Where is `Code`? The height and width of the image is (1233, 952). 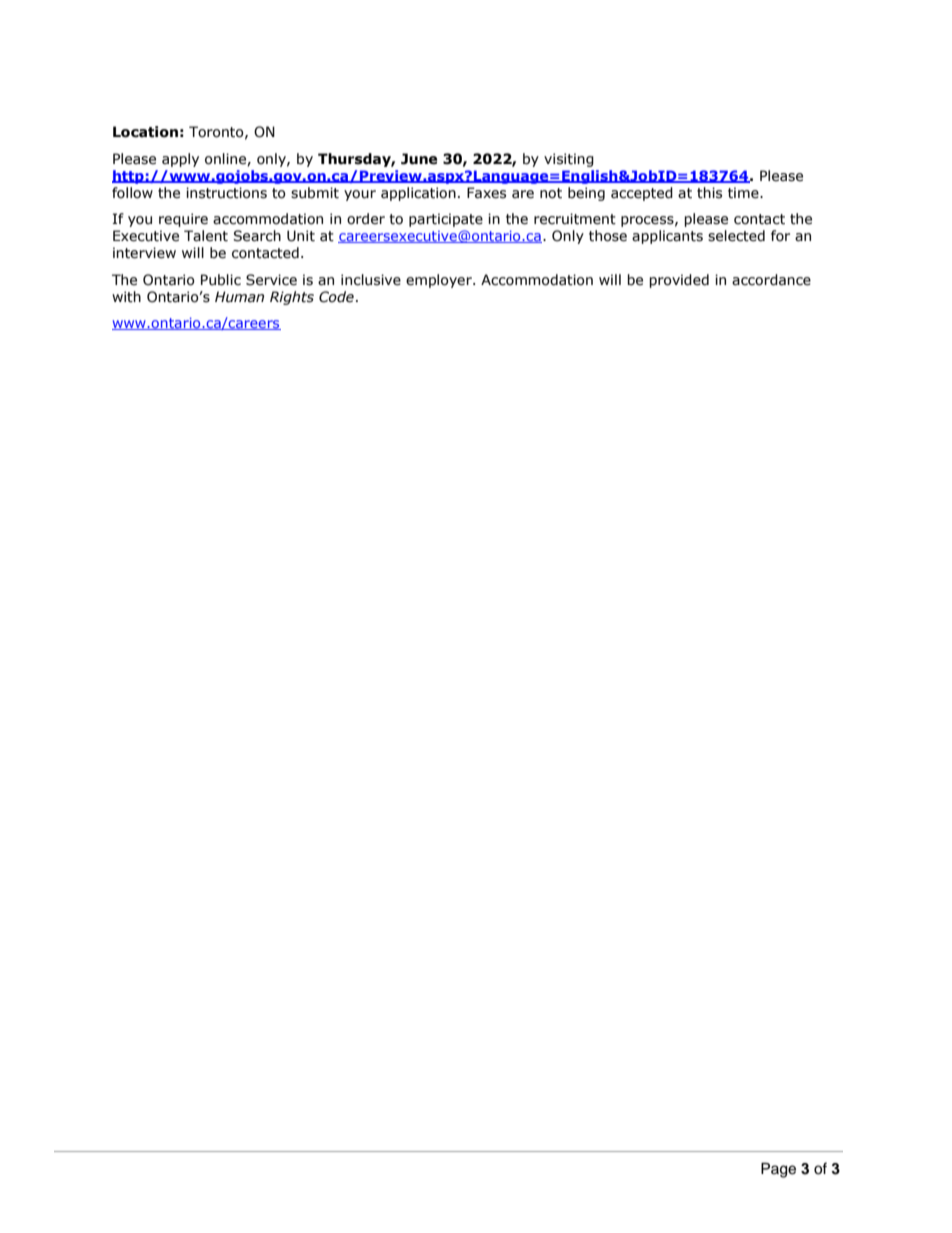
Code is located at coordinates (336, 297).
